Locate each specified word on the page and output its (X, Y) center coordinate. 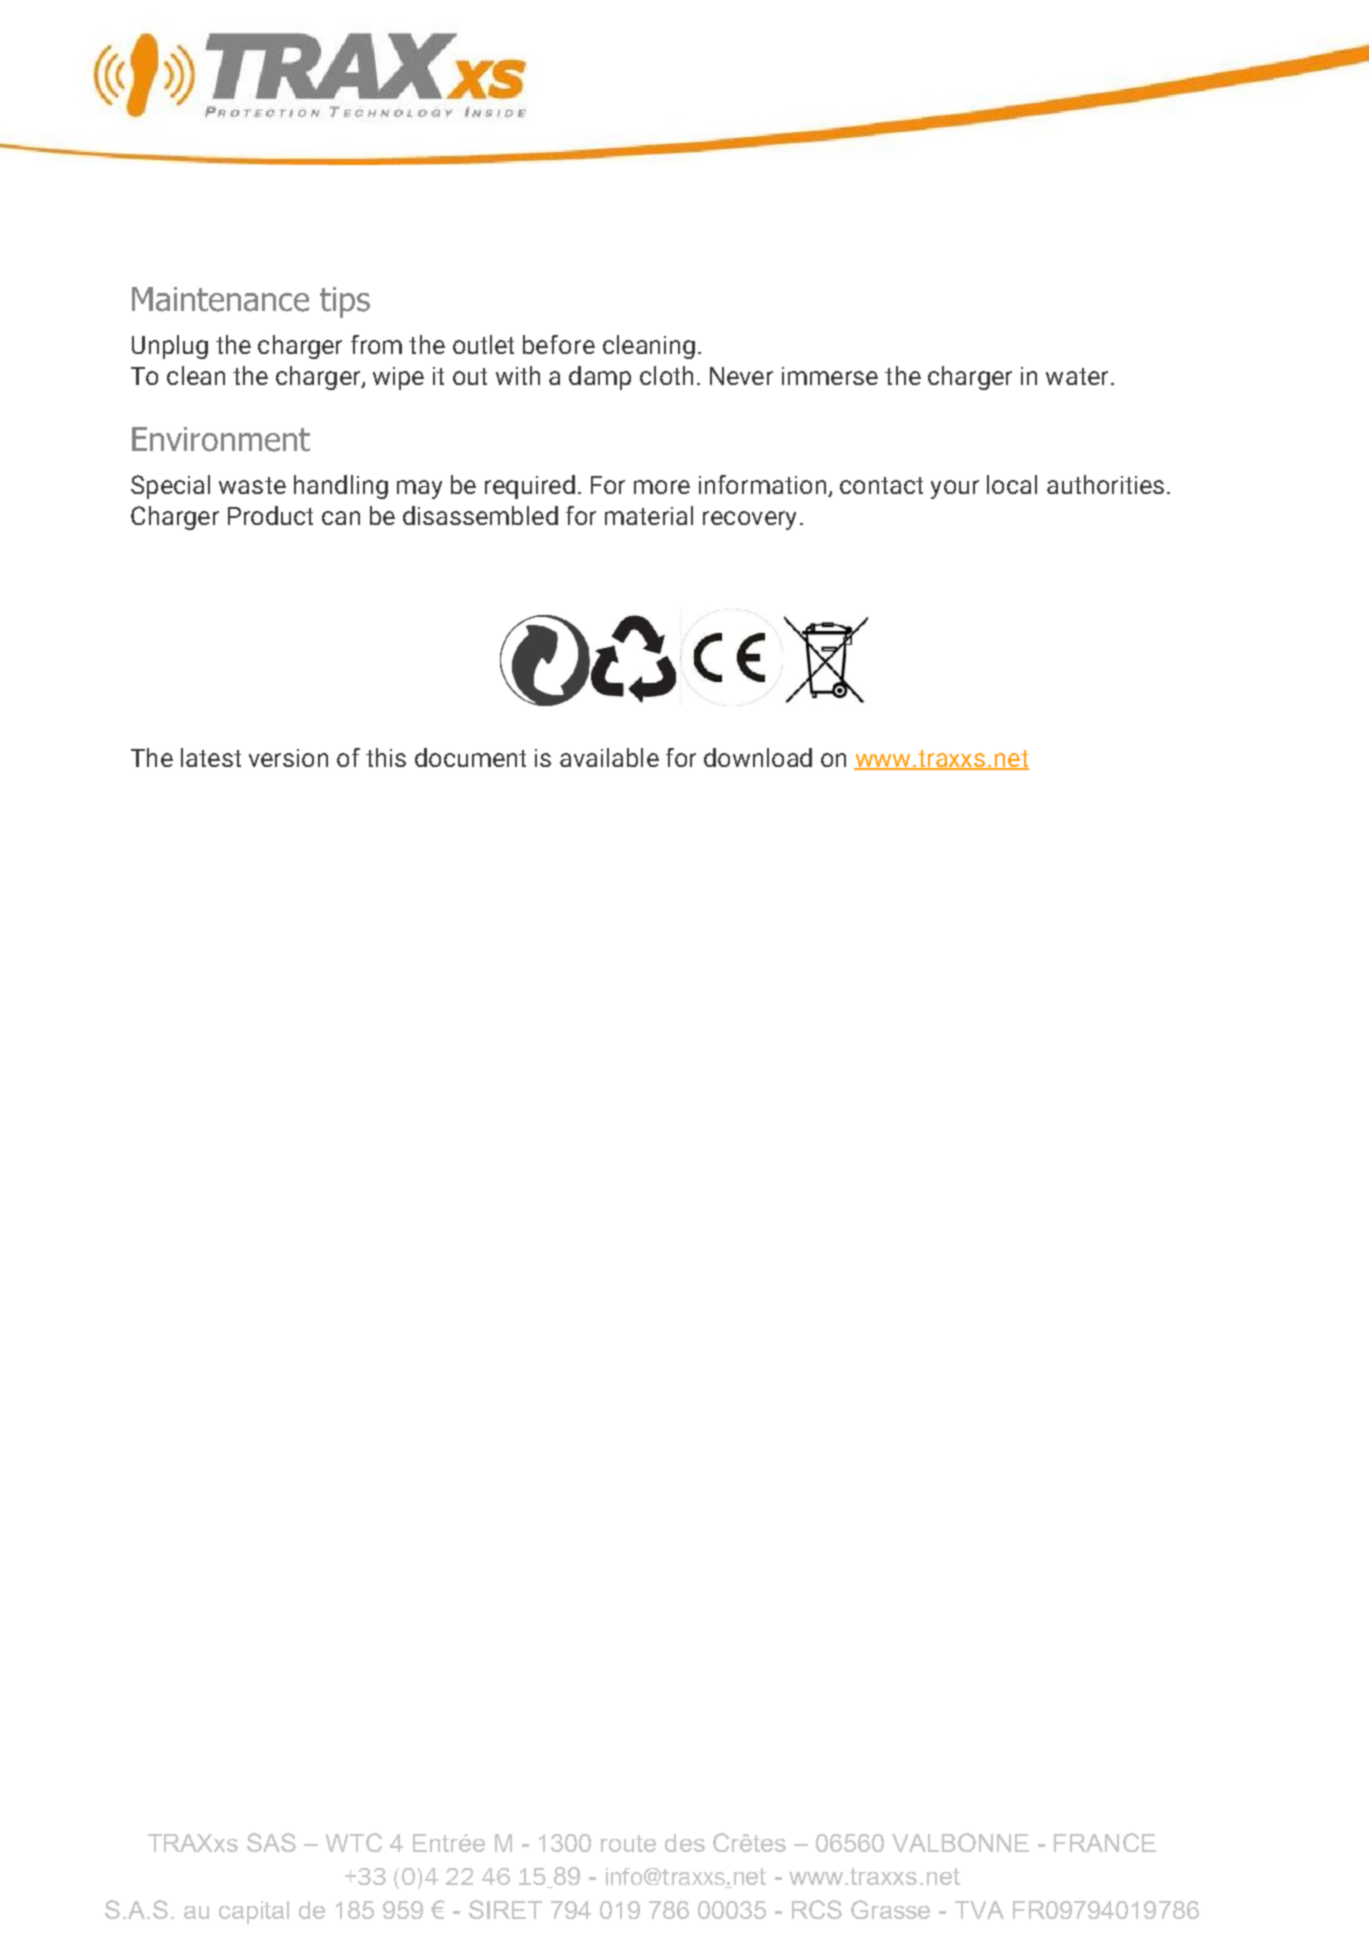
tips (345, 302)
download (758, 757)
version (288, 758)
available (609, 757)
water (1077, 376)
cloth (666, 375)
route (628, 1843)
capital (254, 1912)
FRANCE (1105, 1842)
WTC (354, 1842)
